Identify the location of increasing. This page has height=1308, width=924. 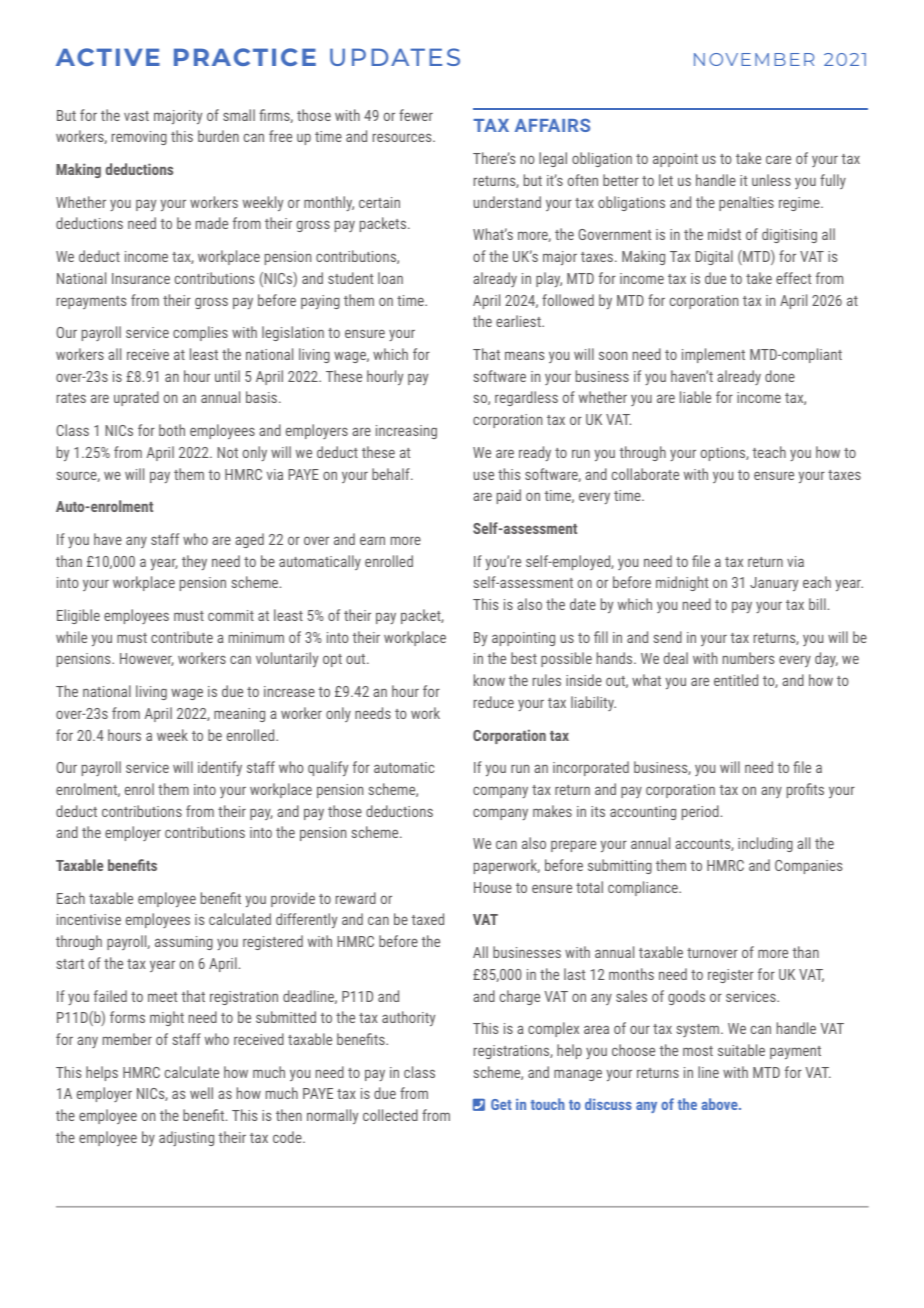
(406, 432).
